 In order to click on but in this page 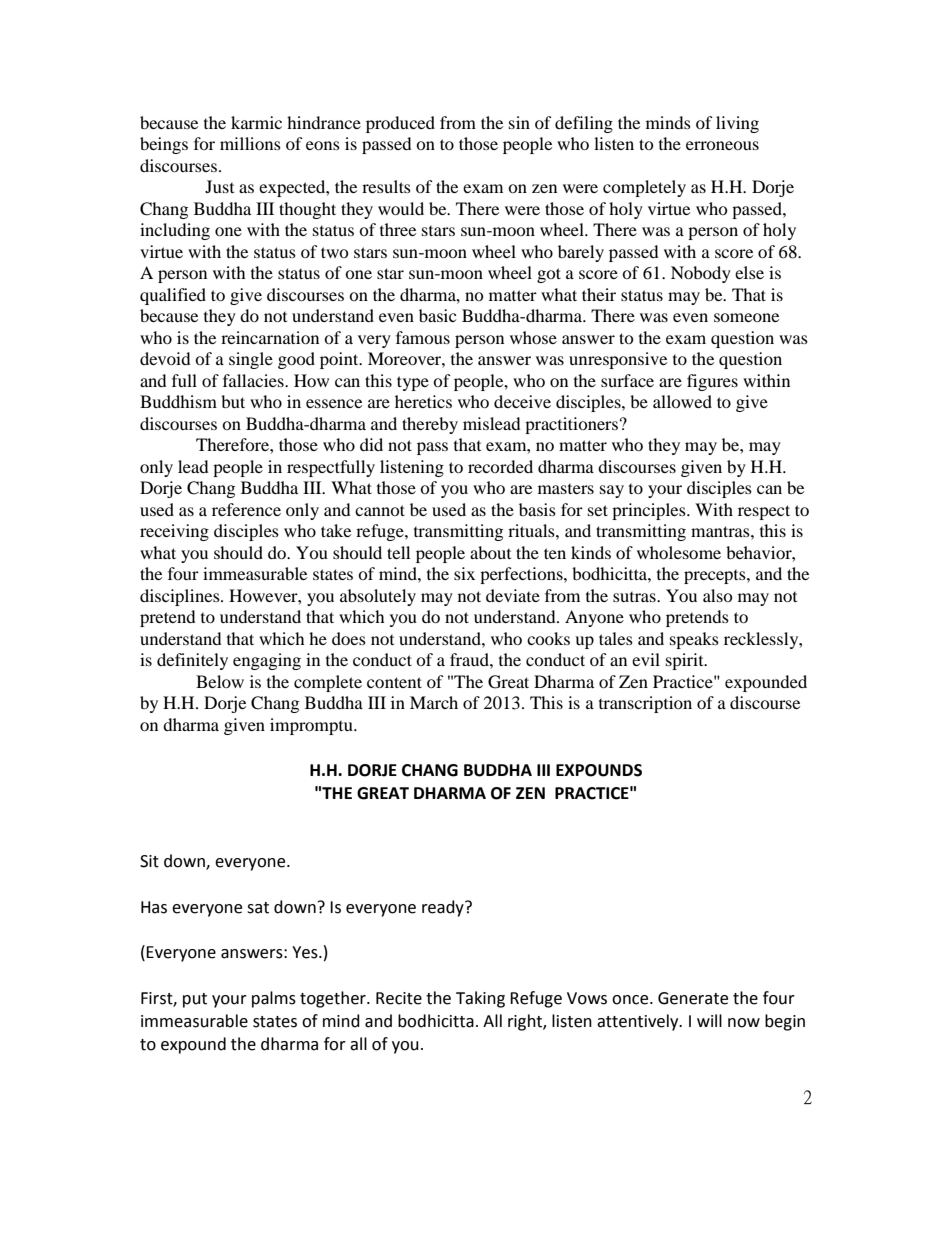, I will do `click(233, 401)`.
